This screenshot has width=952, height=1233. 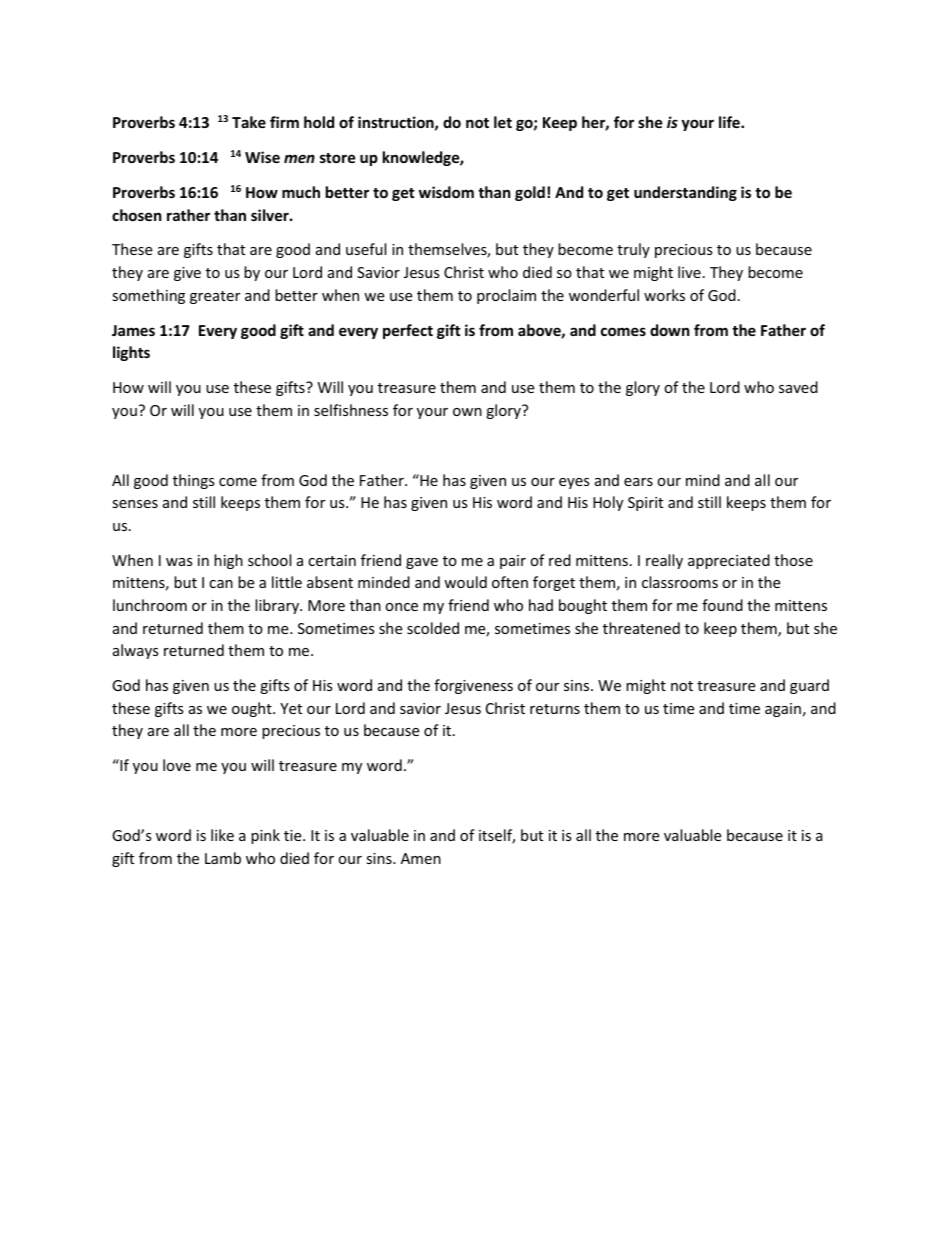 What do you see at coordinates (645, 504) in the screenshot?
I see `Spirit` at bounding box center [645, 504].
